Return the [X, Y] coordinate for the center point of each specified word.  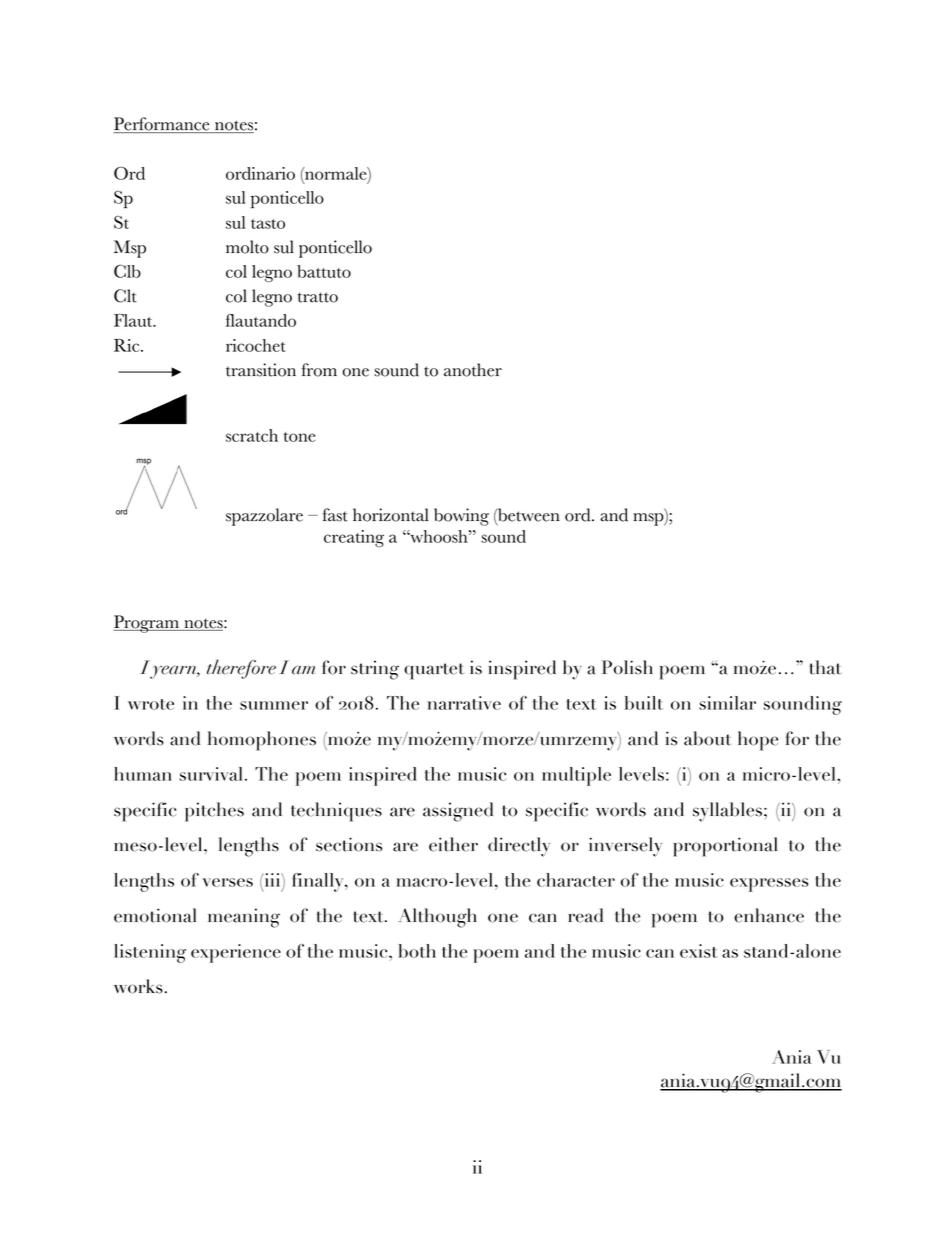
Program [147, 624]
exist [699, 951]
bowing [461, 517]
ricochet [256, 345]
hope [758, 741]
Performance [162, 125]
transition [261, 370]
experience [236, 953]
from [319, 370]
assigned [458, 812]
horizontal [391, 515]
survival [211, 774]
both [417, 951]
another [473, 370]
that [825, 667]
